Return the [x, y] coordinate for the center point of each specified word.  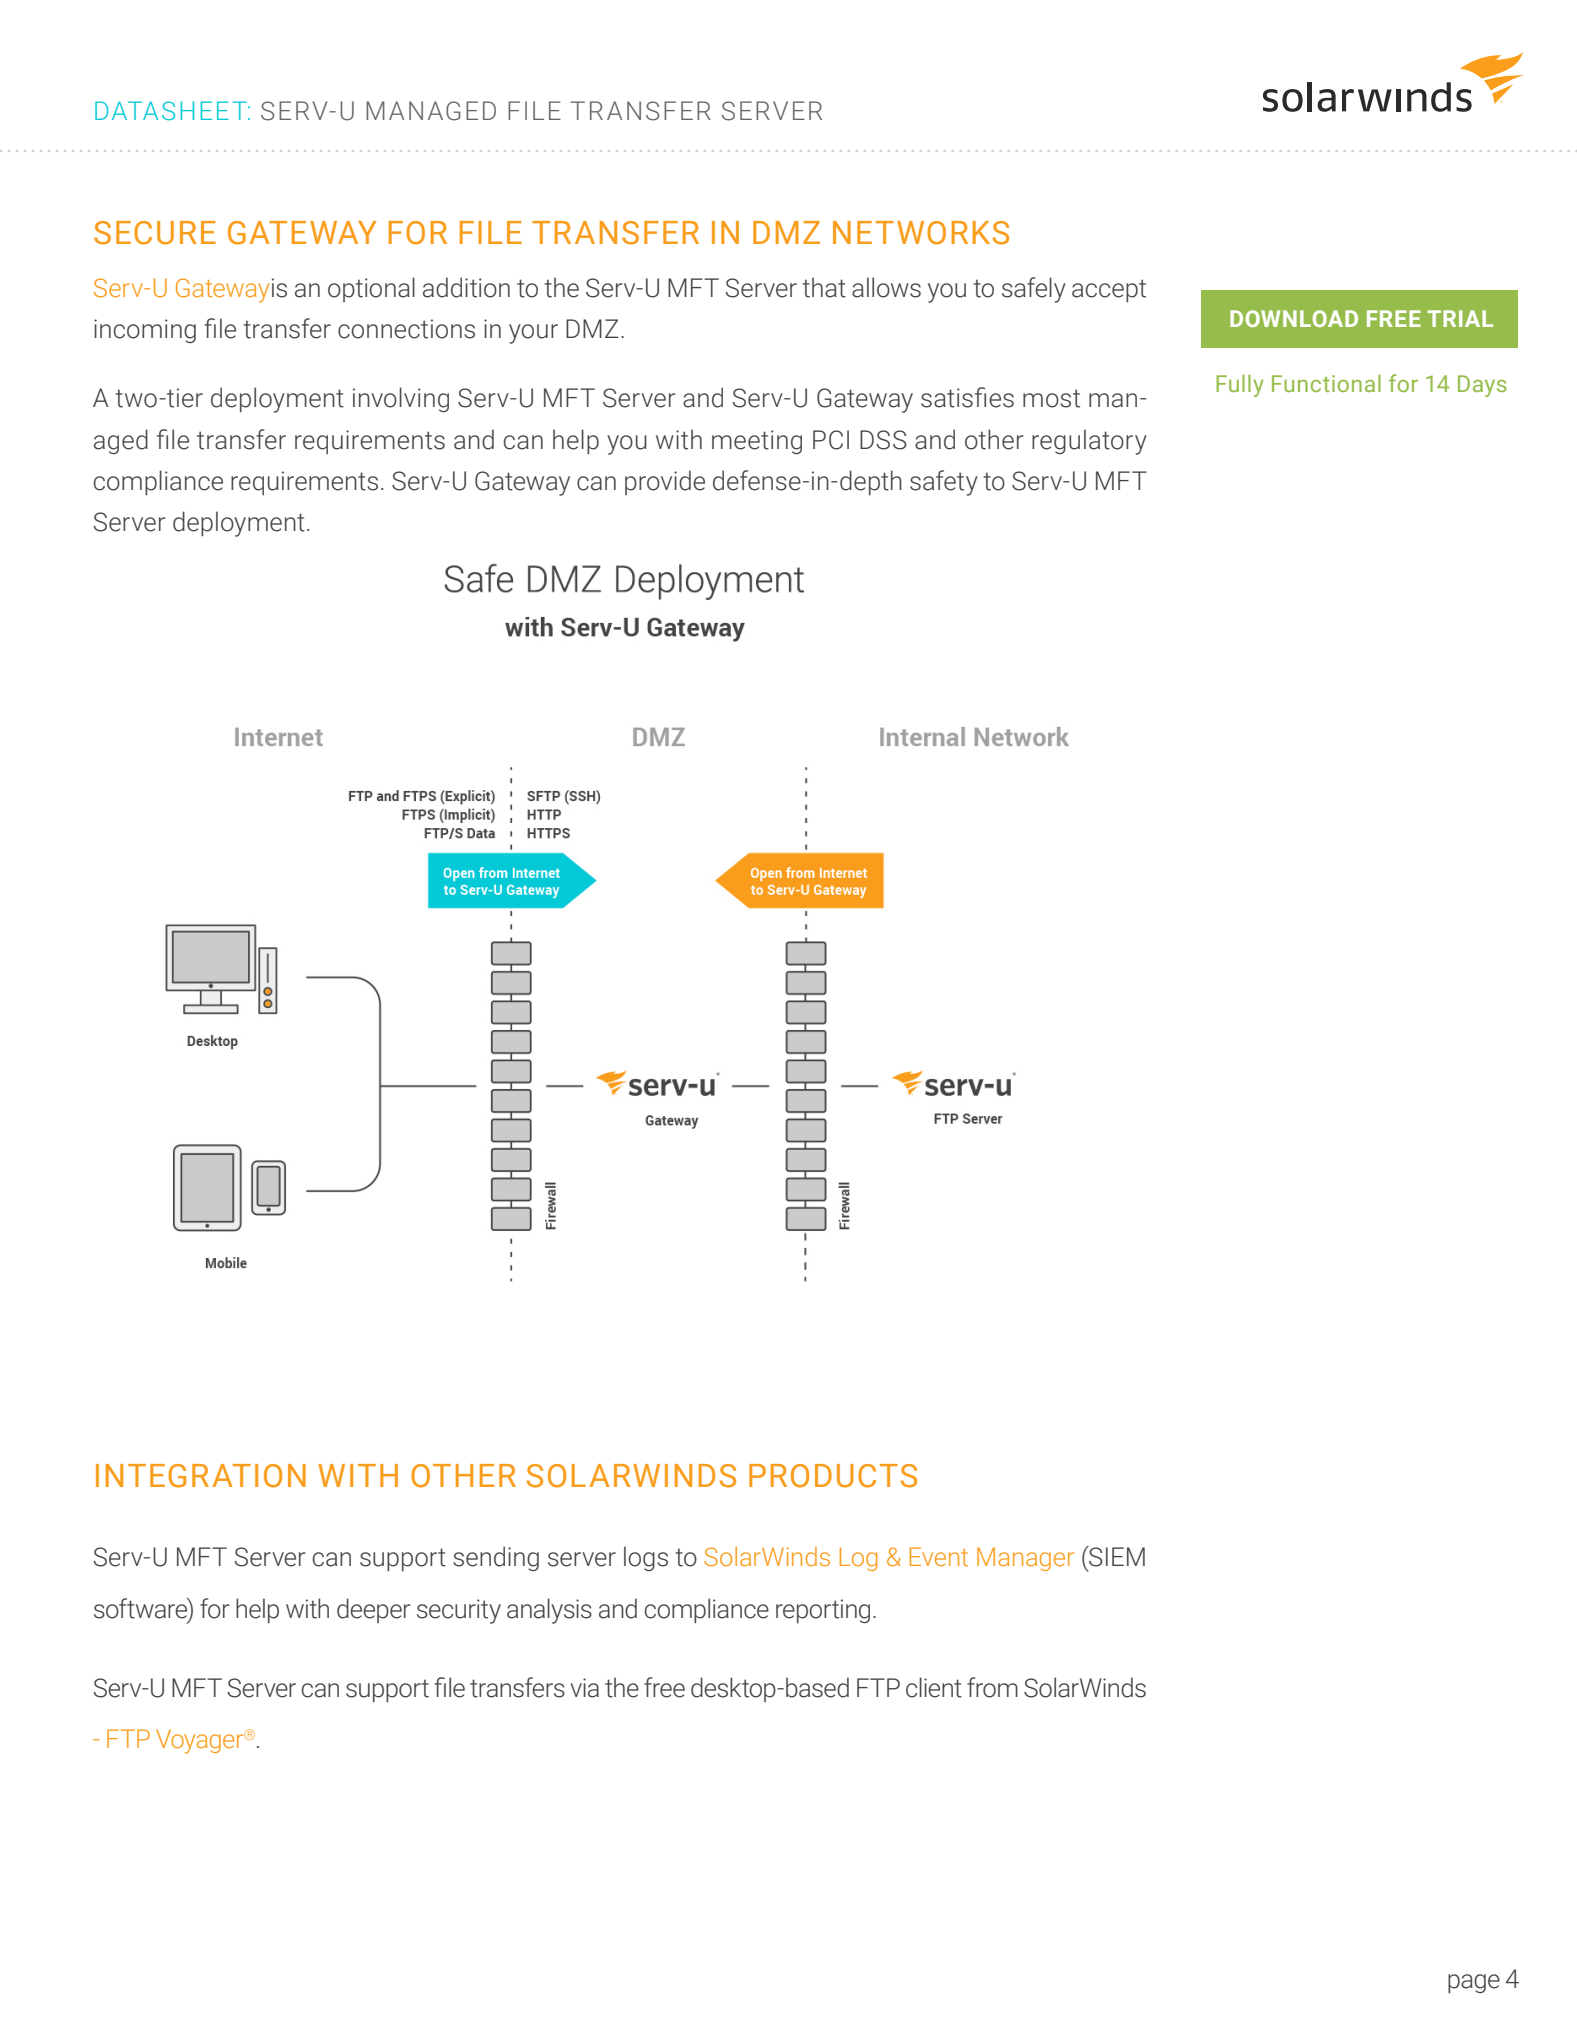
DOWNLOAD [1294, 318]
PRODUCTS [833, 1476]
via [584, 1688]
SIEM [1116, 1556]
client [934, 1687]
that [824, 287]
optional [371, 289]
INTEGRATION [201, 1476]
